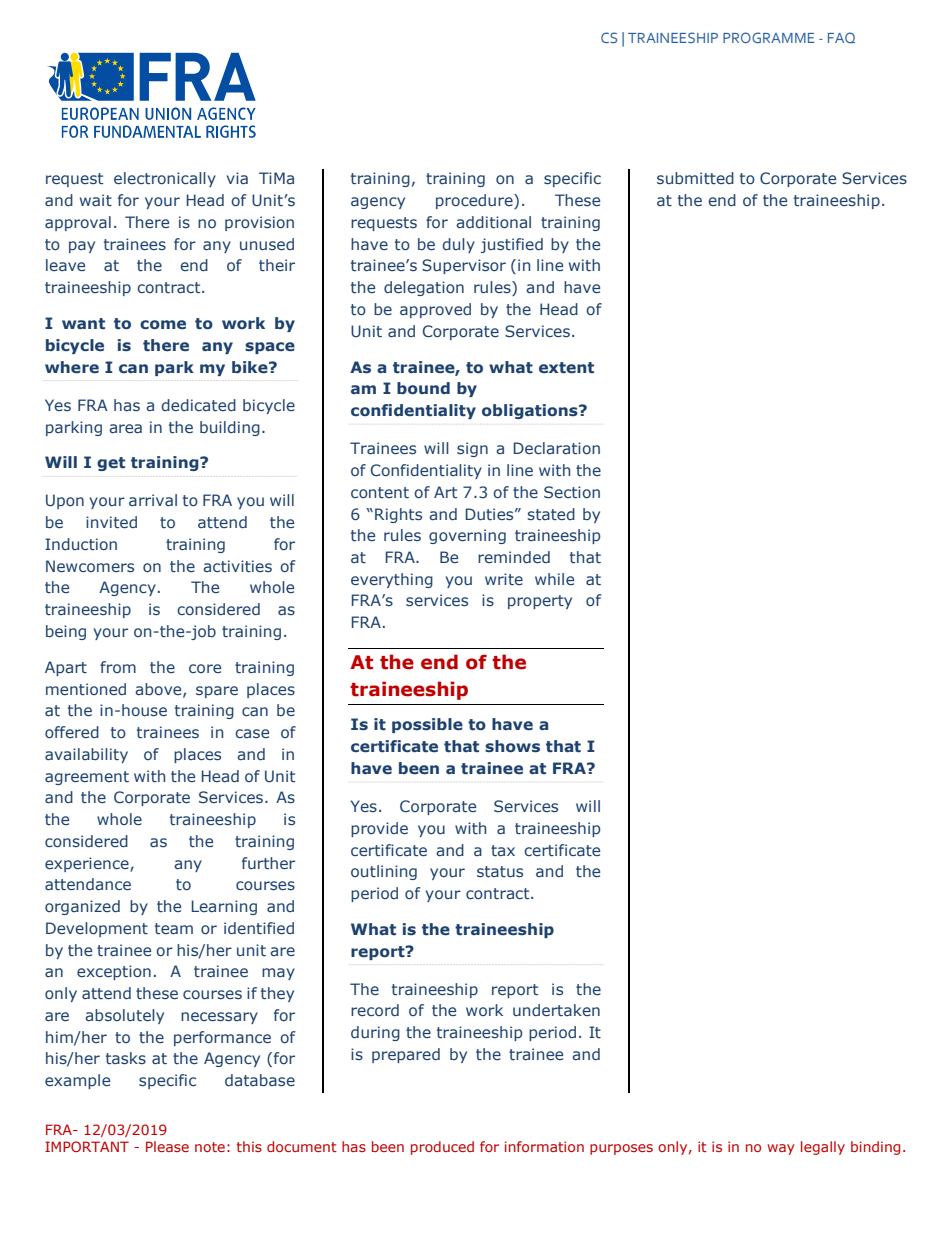 The image size is (952, 1233). What do you see at coordinates (167, 1146) in the page?
I see `Please` at bounding box center [167, 1146].
